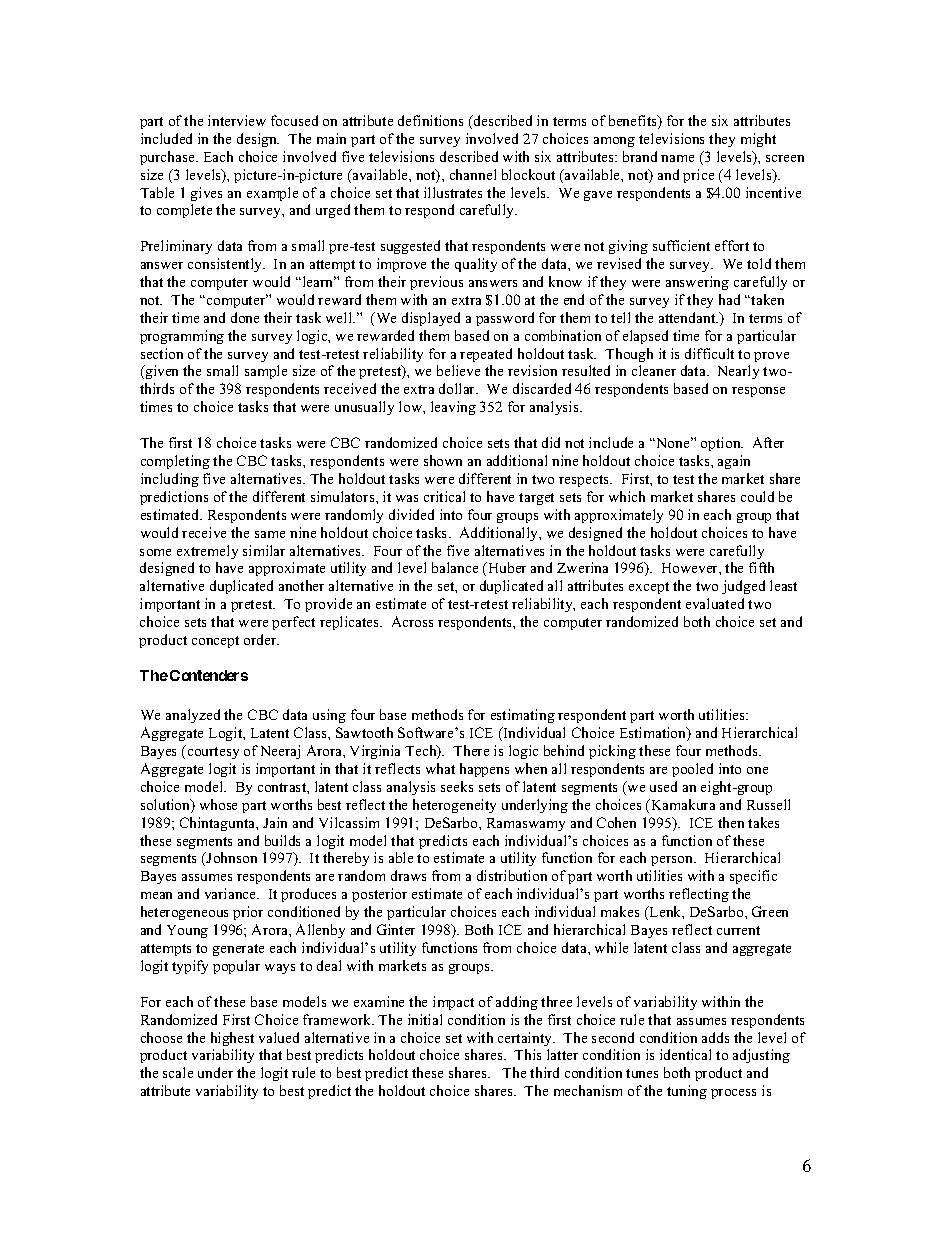 Image resolution: width=952 pixels, height=1233 pixels. I want to click on concept, so click(215, 642).
